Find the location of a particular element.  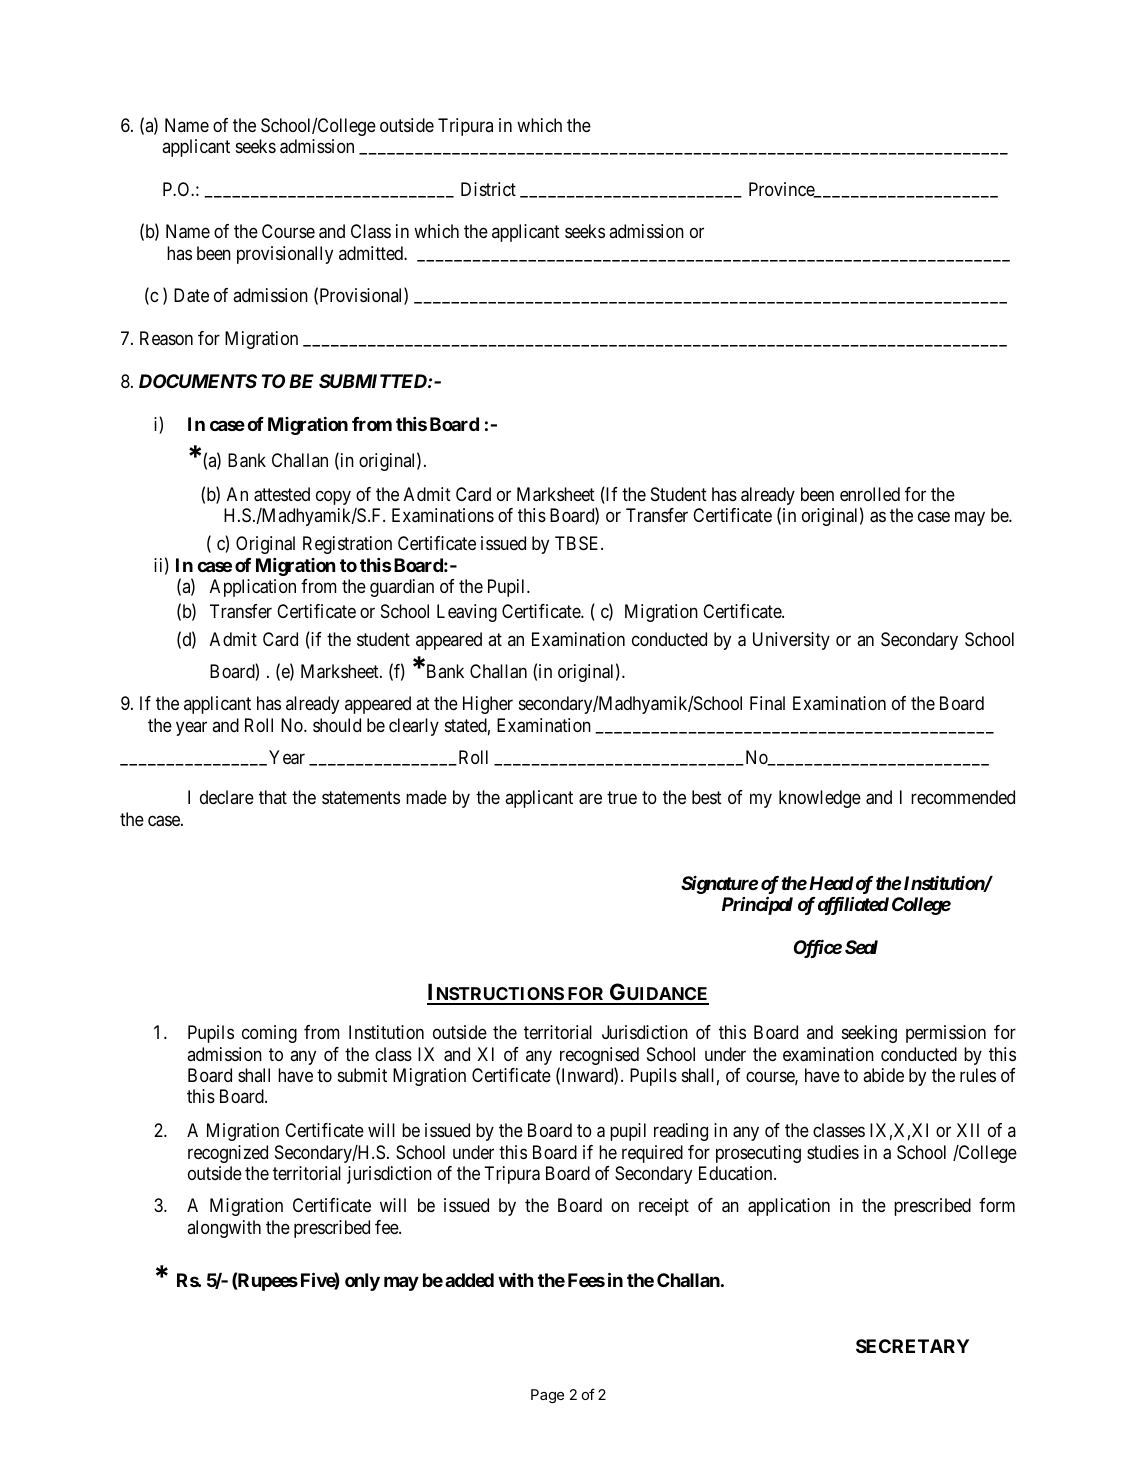

District is located at coordinates (488, 189).
